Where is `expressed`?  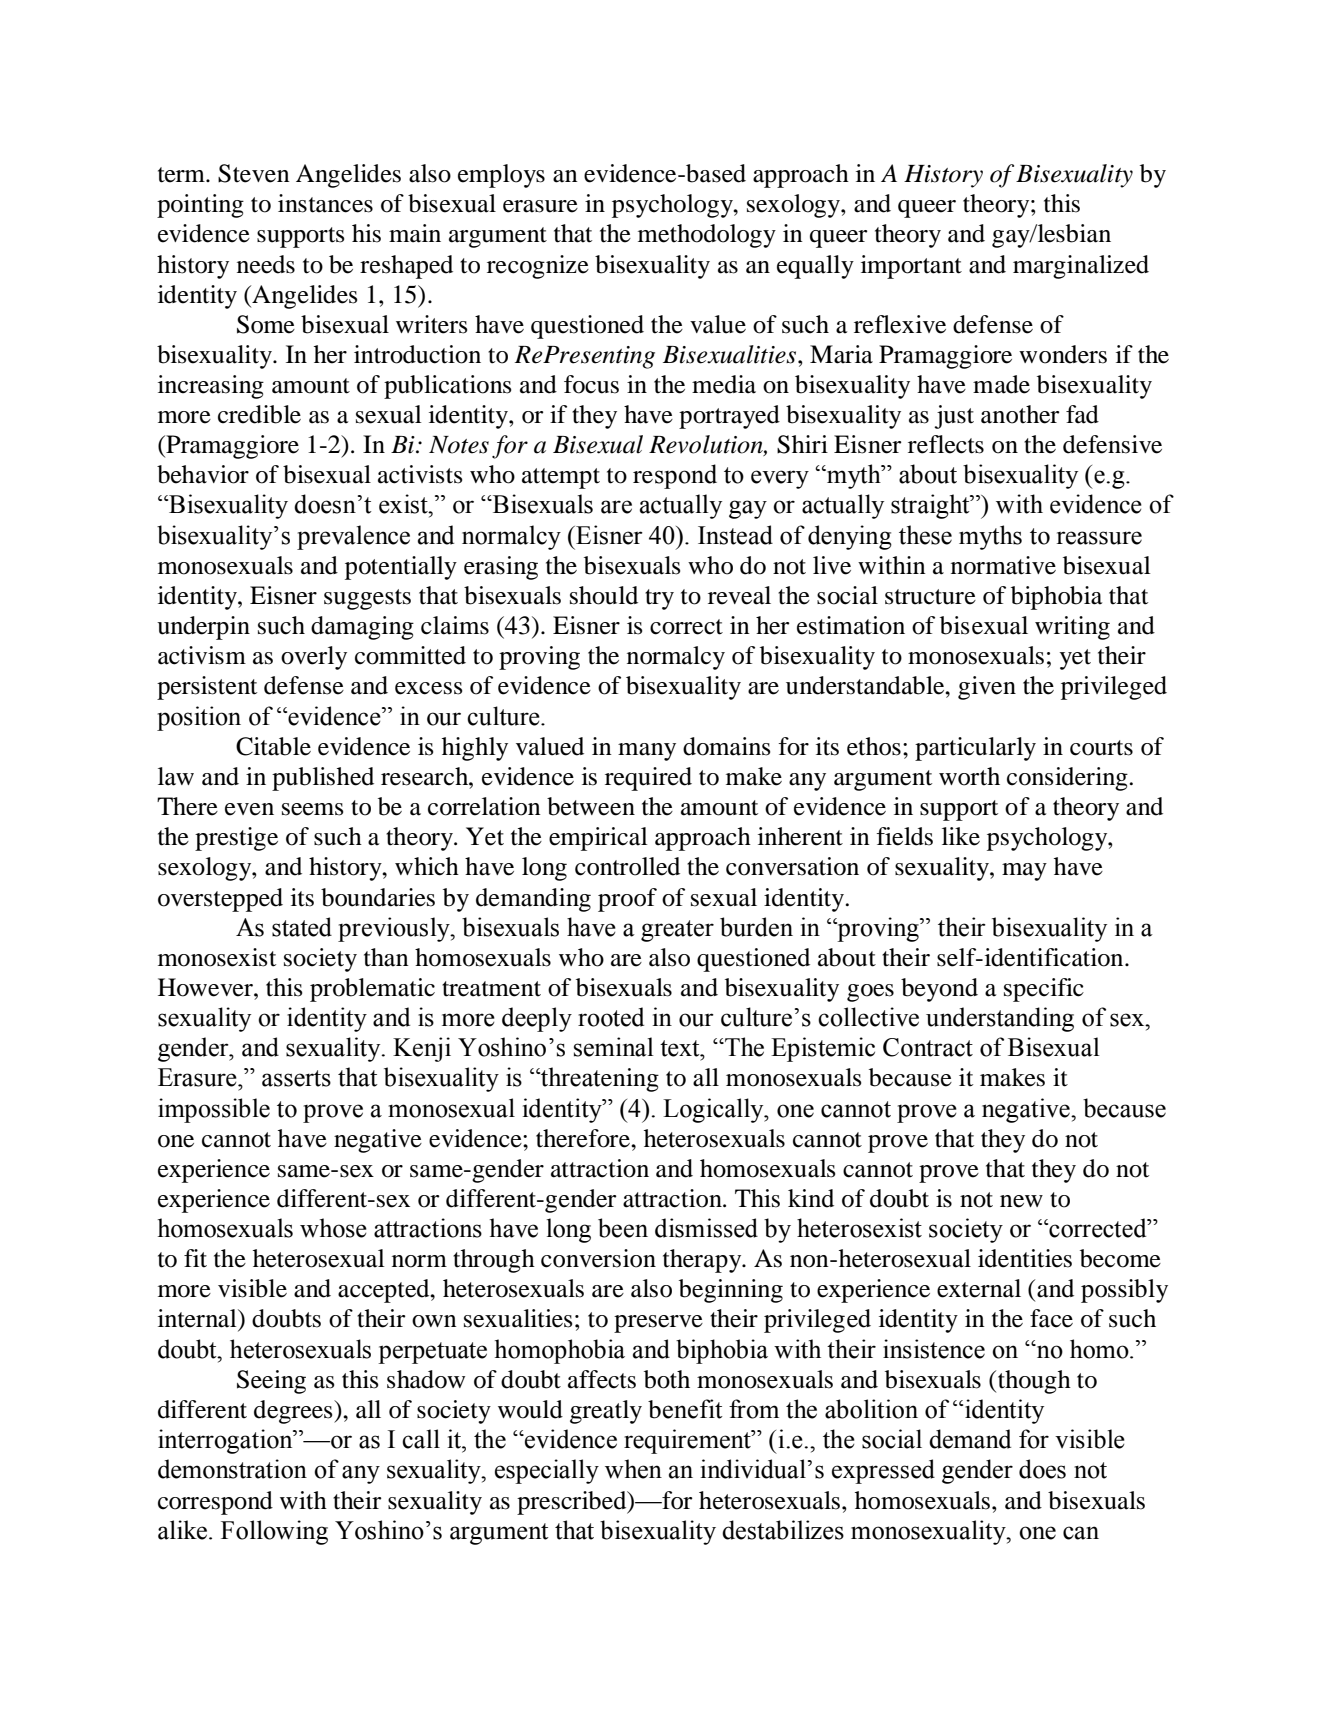
expressed is located at coordinates (883, 1471).
